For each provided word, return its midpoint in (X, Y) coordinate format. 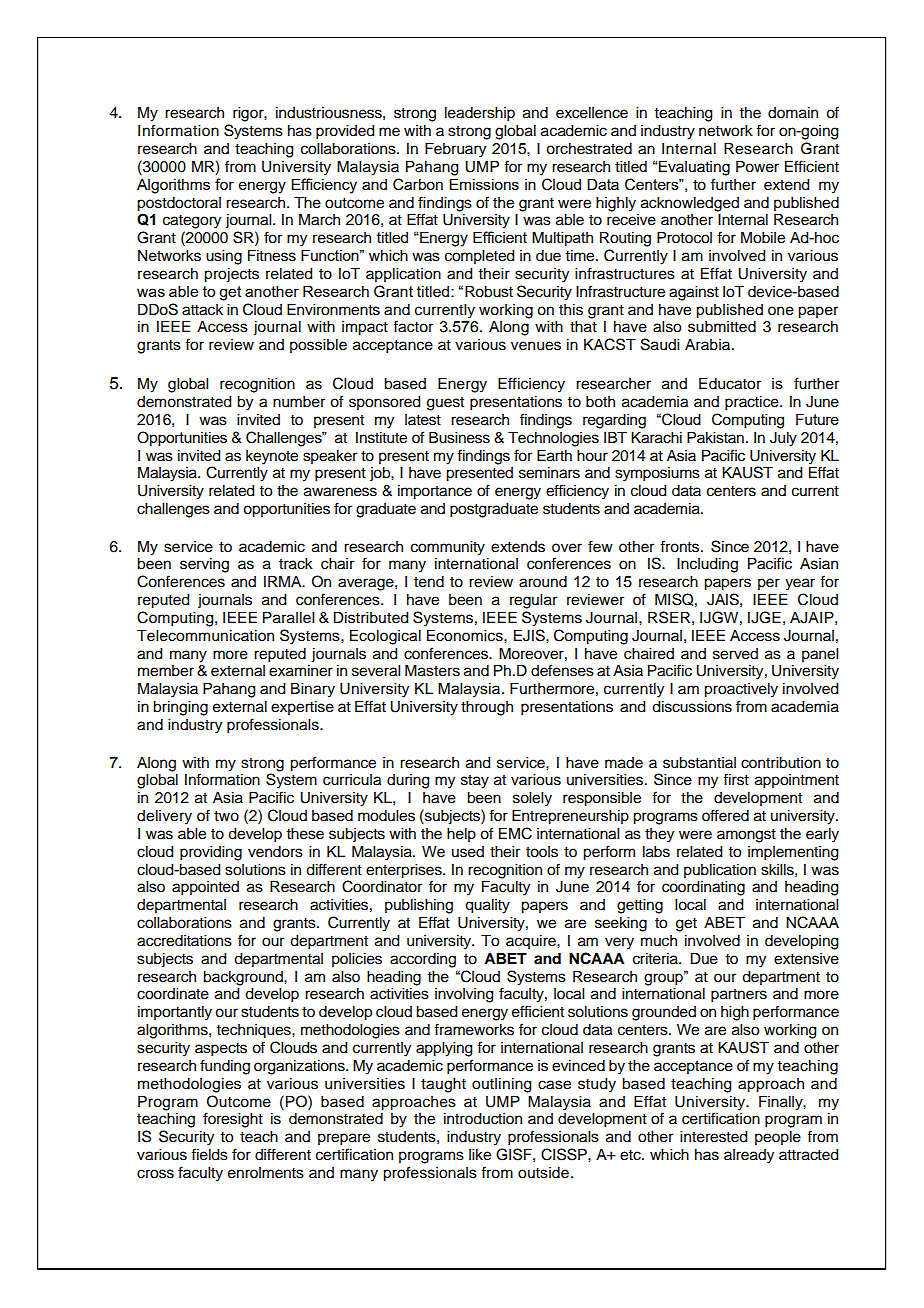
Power (757, 167)
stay (475, 782)
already (749, 1156)
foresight (233, 1120)
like (480, 1155)
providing (211, 853)
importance (435, 492)
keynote (272, 457)
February (455, 150)
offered (725, 815)
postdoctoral (179, 204)
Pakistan (715, 438)
